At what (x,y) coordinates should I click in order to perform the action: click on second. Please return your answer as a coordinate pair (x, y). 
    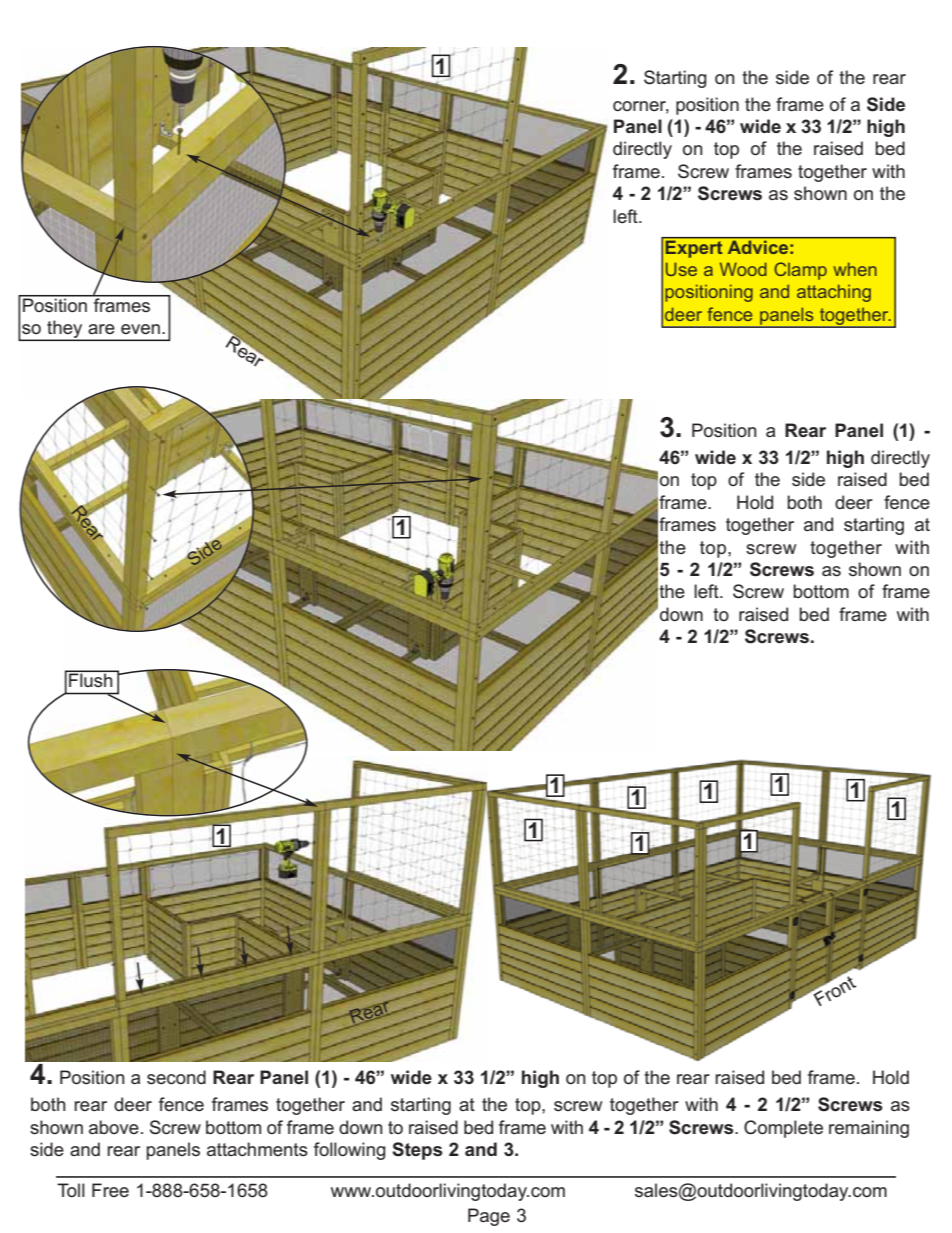
    Looking at the image, I should click on (176, 1077).
